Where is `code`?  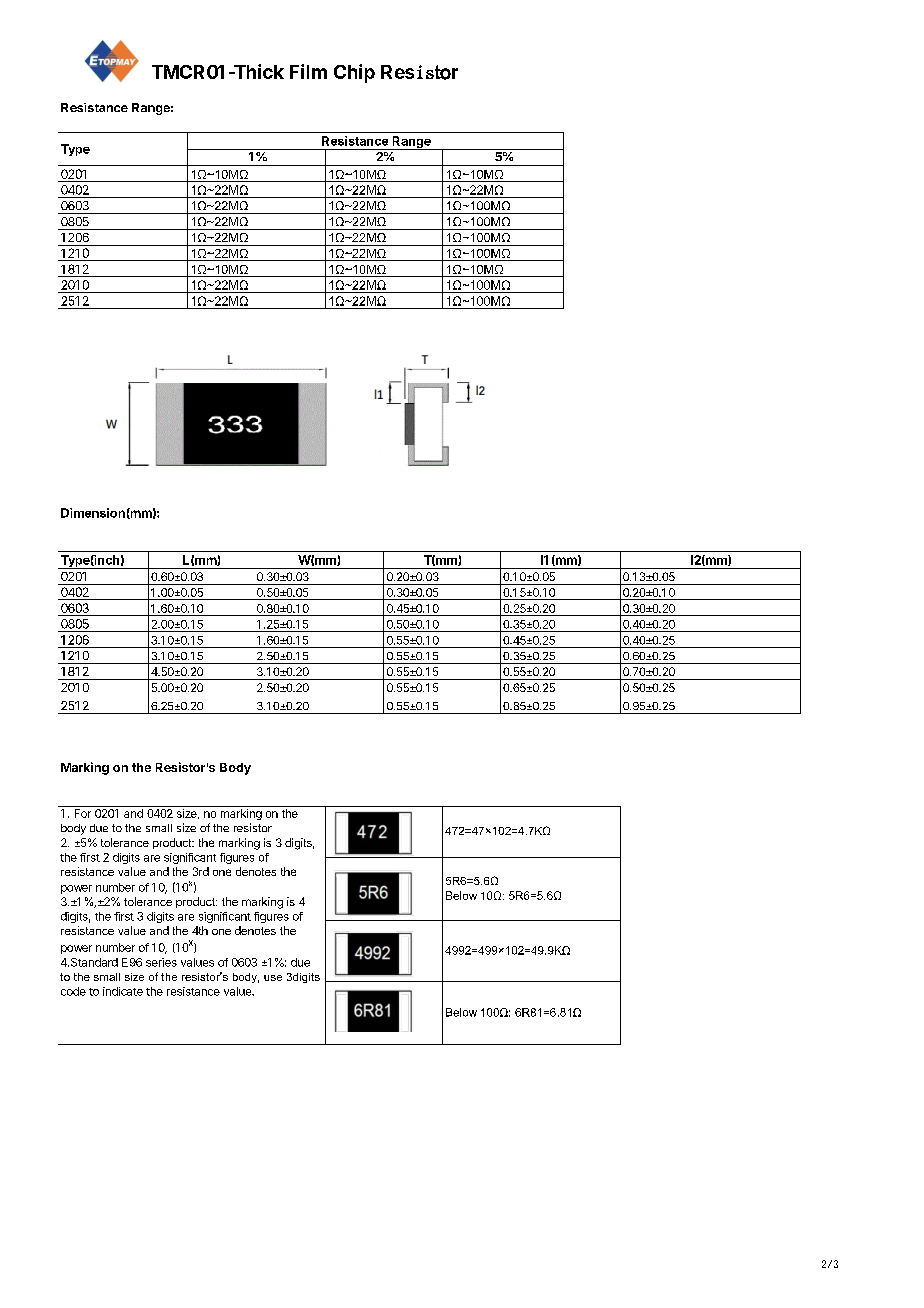 code is located at coordinates (73, 991).
